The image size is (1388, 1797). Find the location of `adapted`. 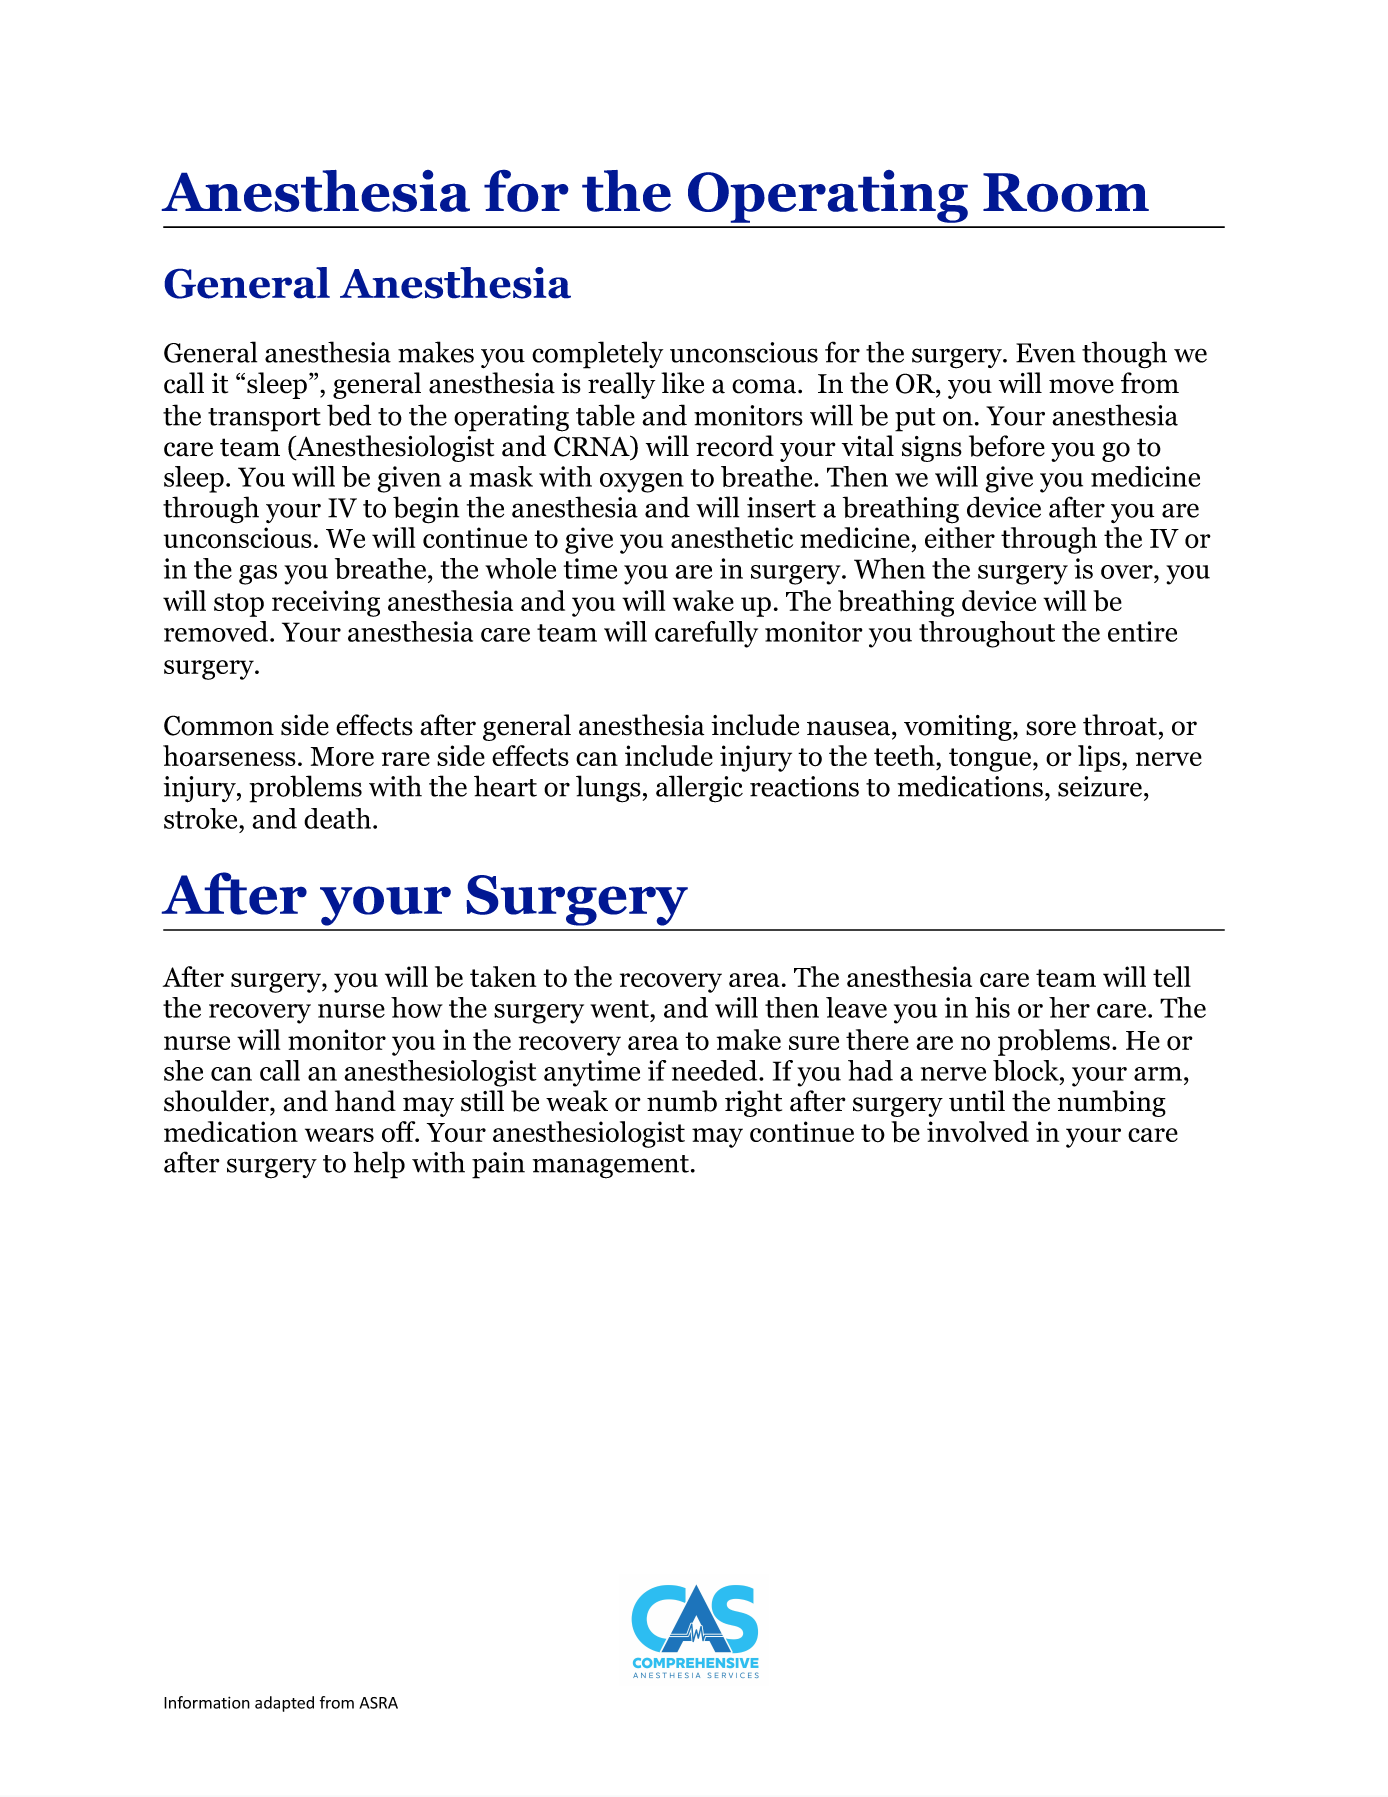

adapted is located at coordinates (284, 1704).
